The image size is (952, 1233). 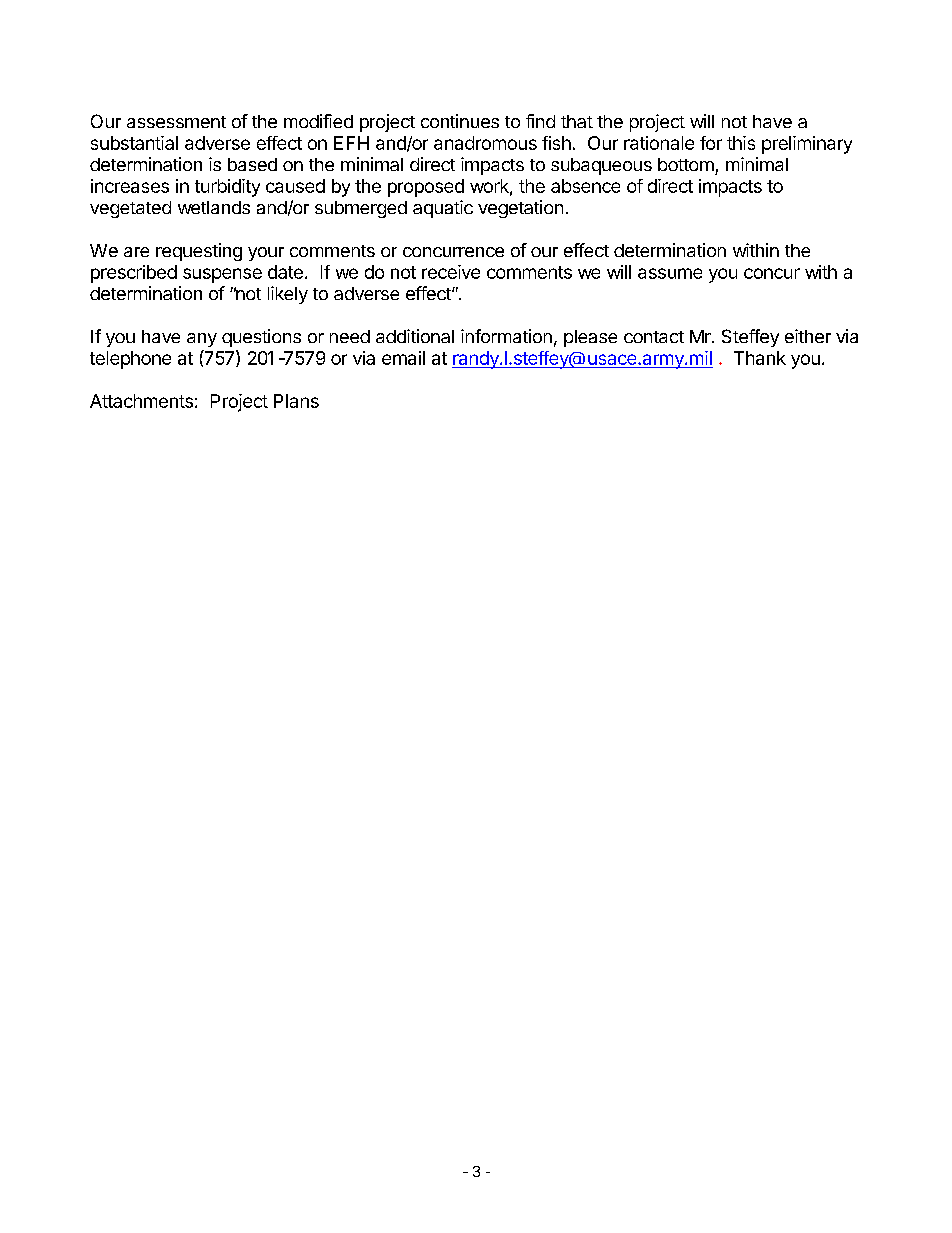 What do you see at coordinates (202, 340) in the screenshot?
I see `any` at bounding box center [202, 340].
